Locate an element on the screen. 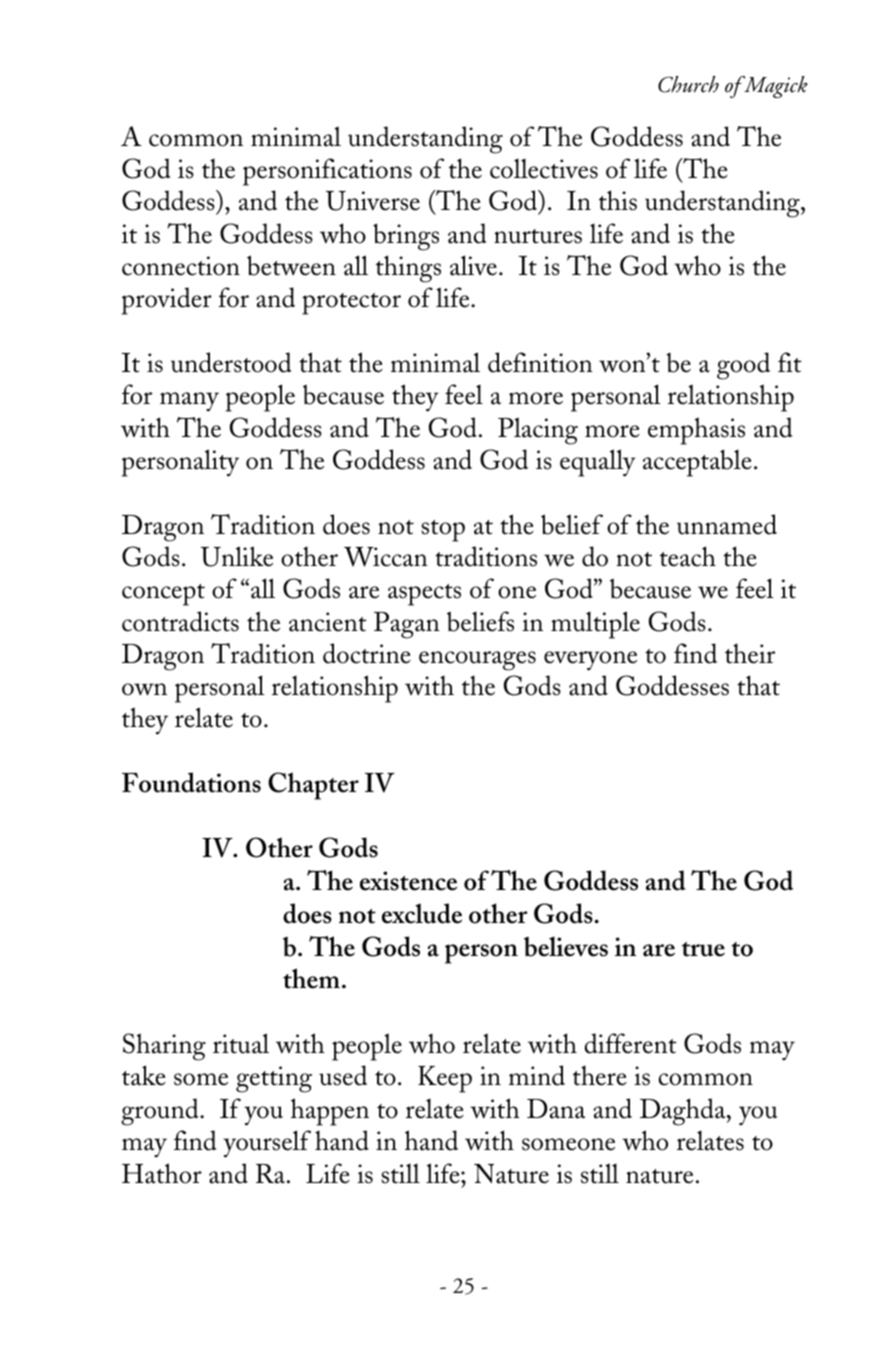  connection is located at coordinates (181, 266).
